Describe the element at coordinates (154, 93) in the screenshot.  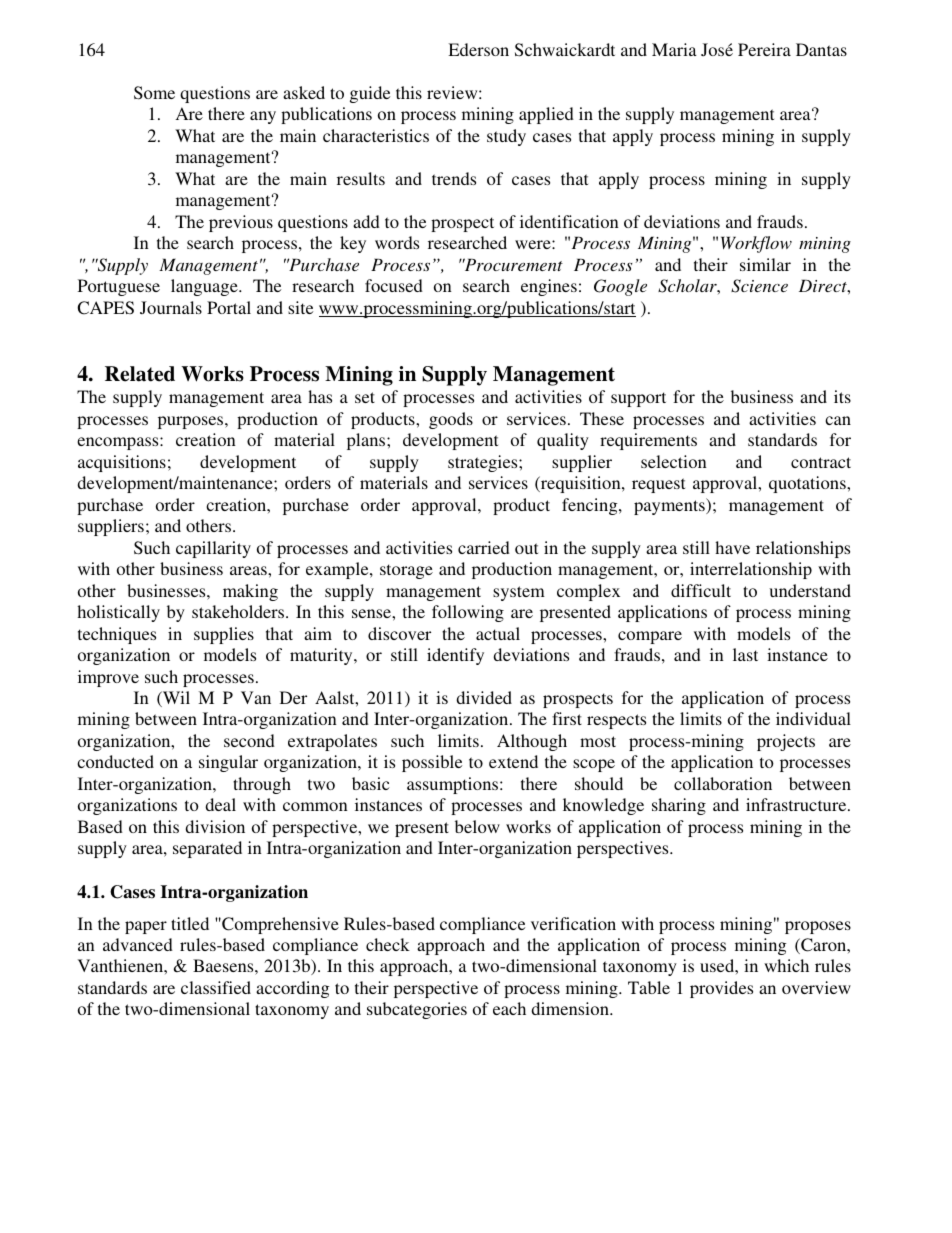
I see `Some` at that location.
